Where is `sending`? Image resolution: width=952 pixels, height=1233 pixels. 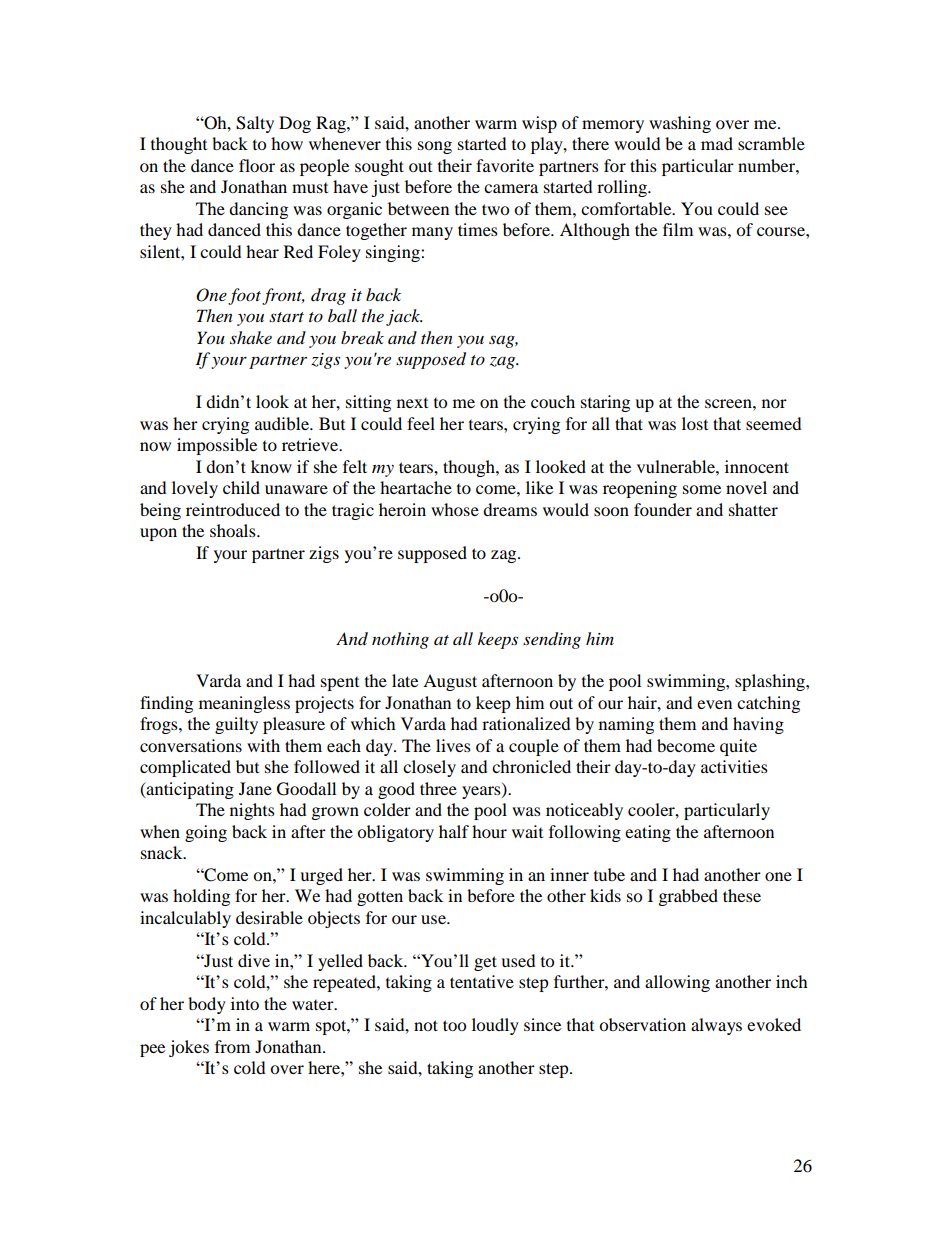 sending is located at coordinates (552, 640).
